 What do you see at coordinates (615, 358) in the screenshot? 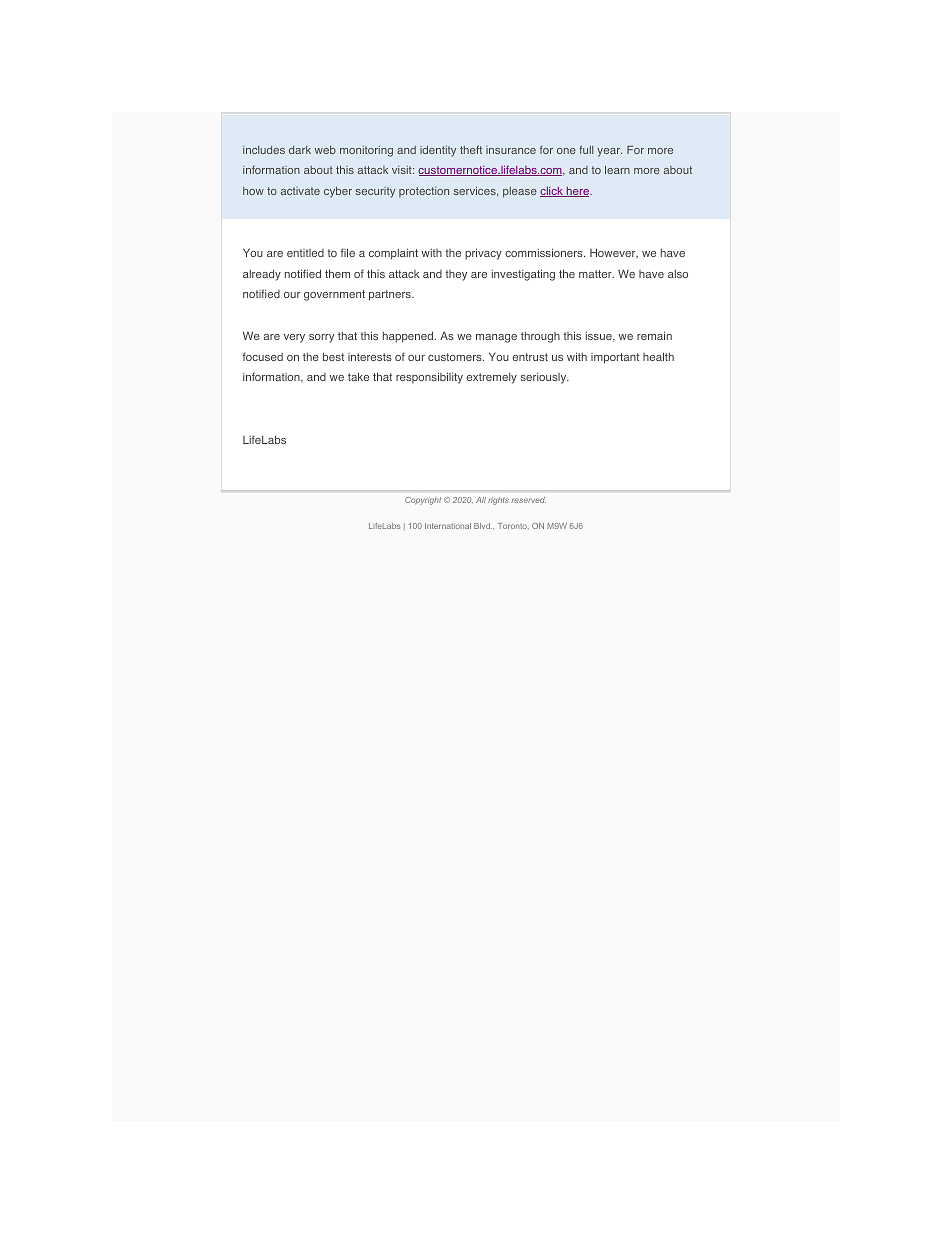
I see `important` at bounding box center [615, 358].
